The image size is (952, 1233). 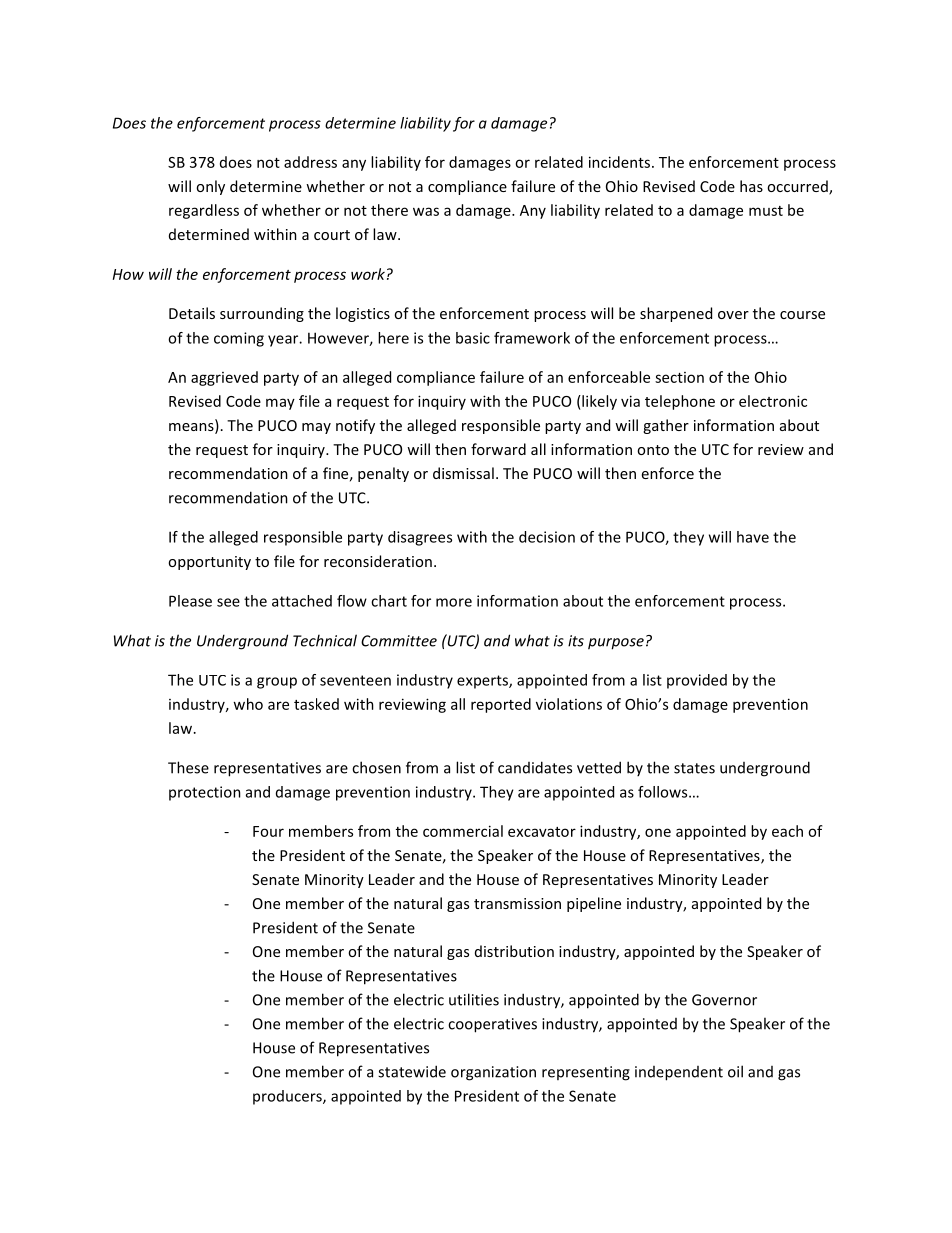 I want to click on was, so click(x=426, y=211).
